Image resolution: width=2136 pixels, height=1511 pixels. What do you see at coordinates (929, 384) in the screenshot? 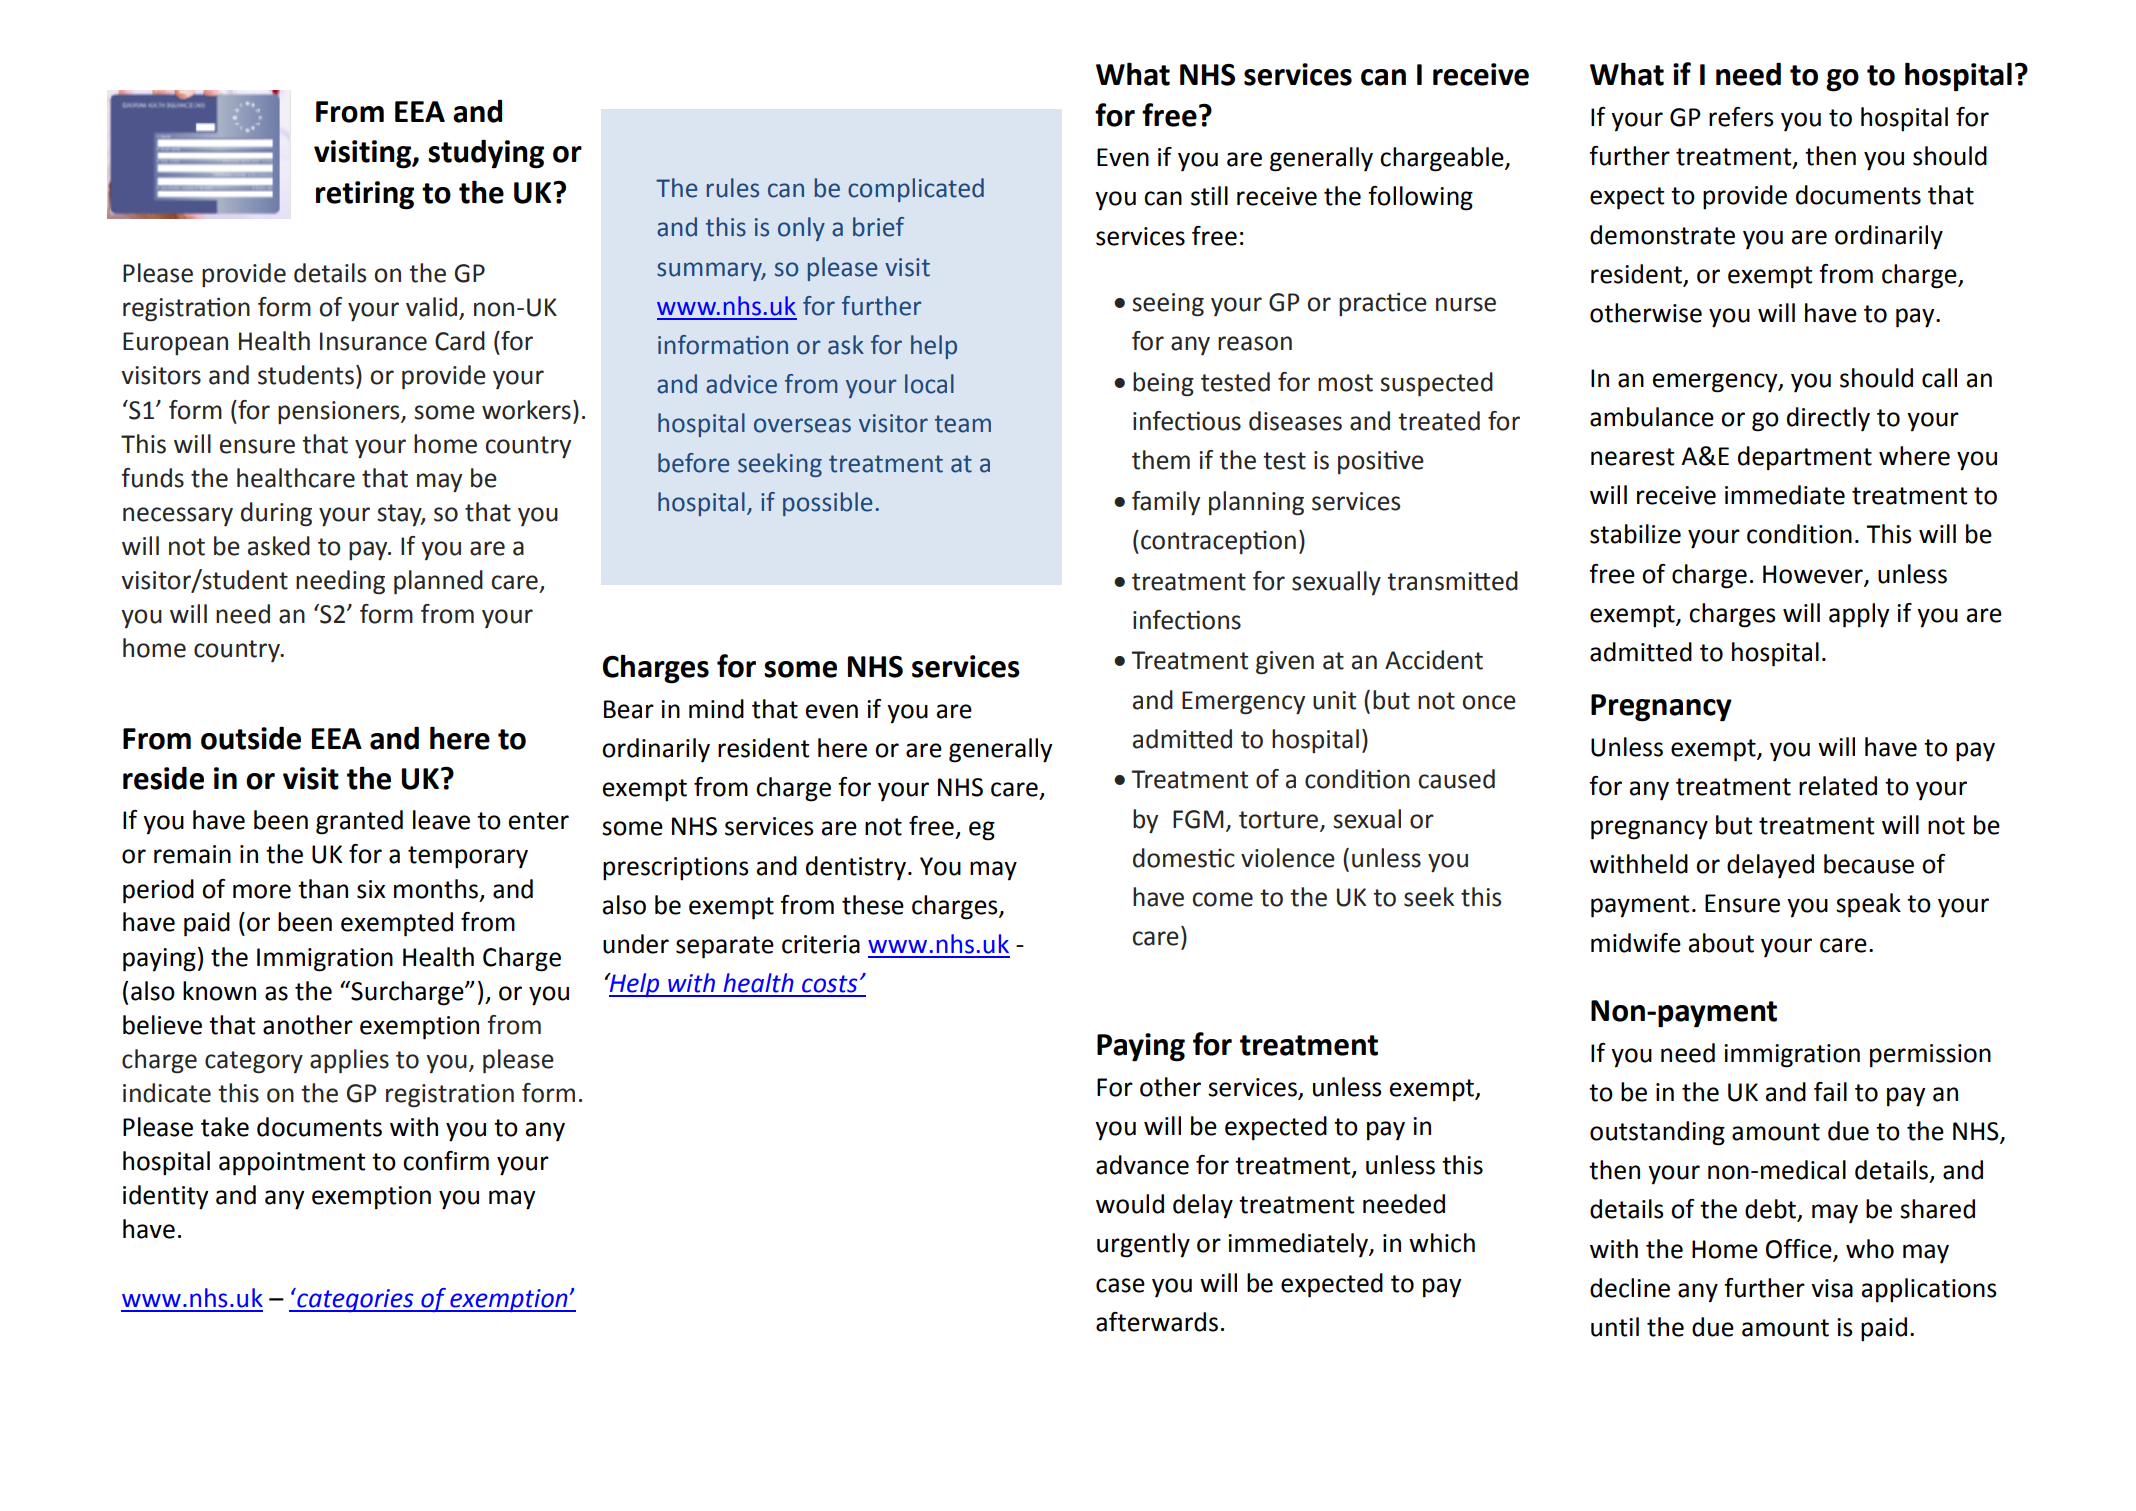
I see `local` at bounding box center [929, 384].
